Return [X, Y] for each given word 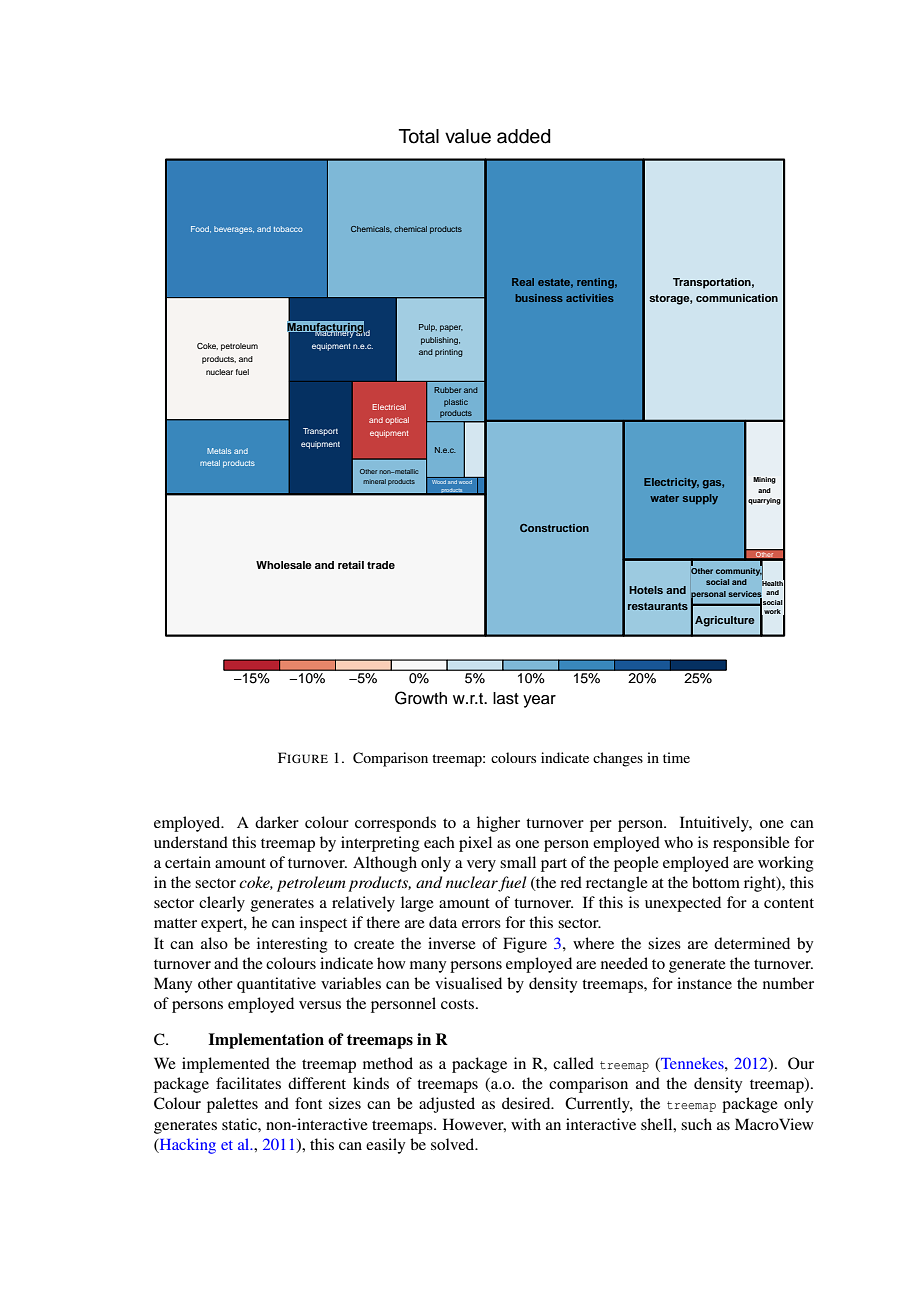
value [468, 136]
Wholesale [284, 565]
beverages [234, 230]
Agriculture [725, 621]
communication [737, 298]
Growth [421, 698]
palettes [232, 1105]
